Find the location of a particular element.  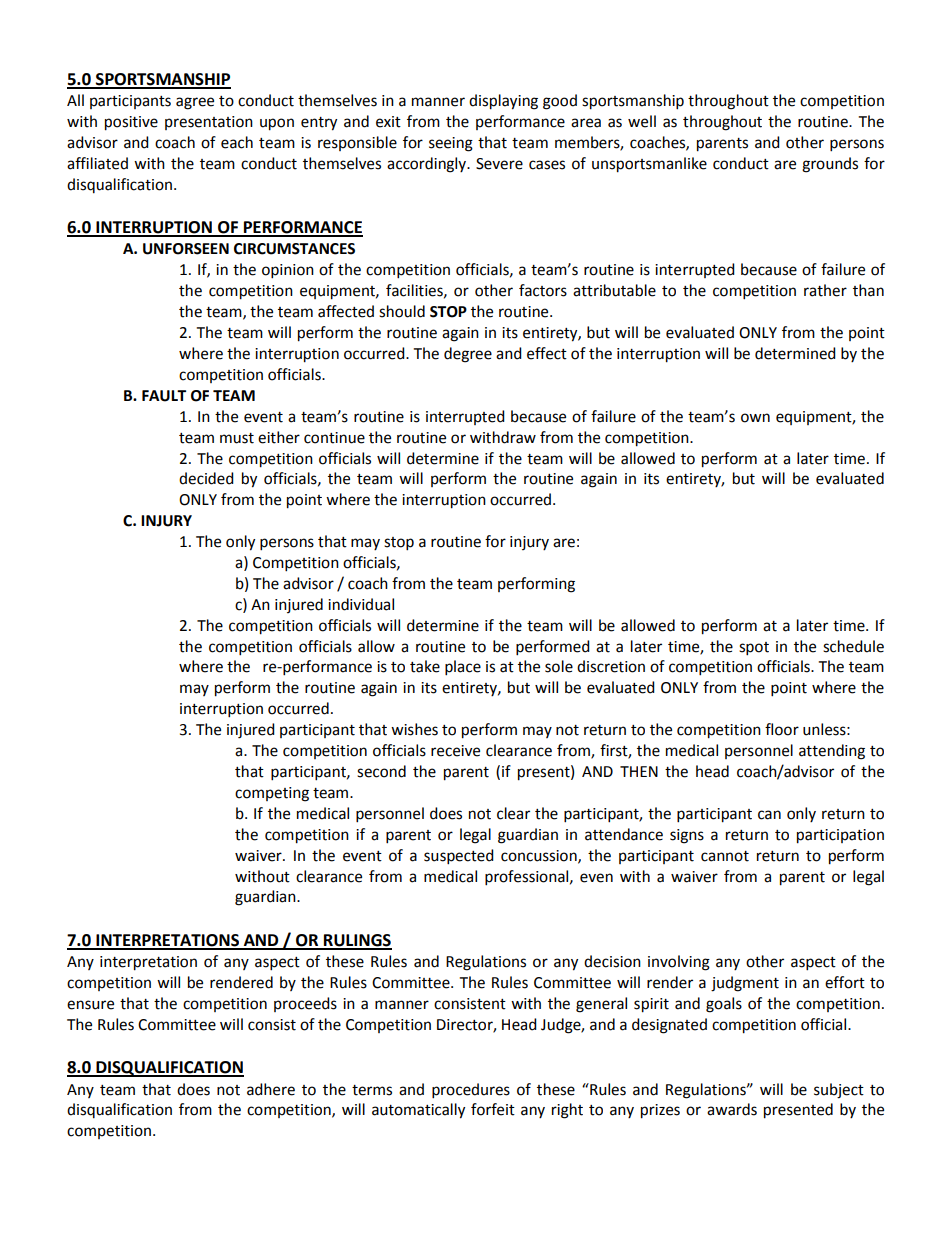

receive is located at coordinates (455, 751).
